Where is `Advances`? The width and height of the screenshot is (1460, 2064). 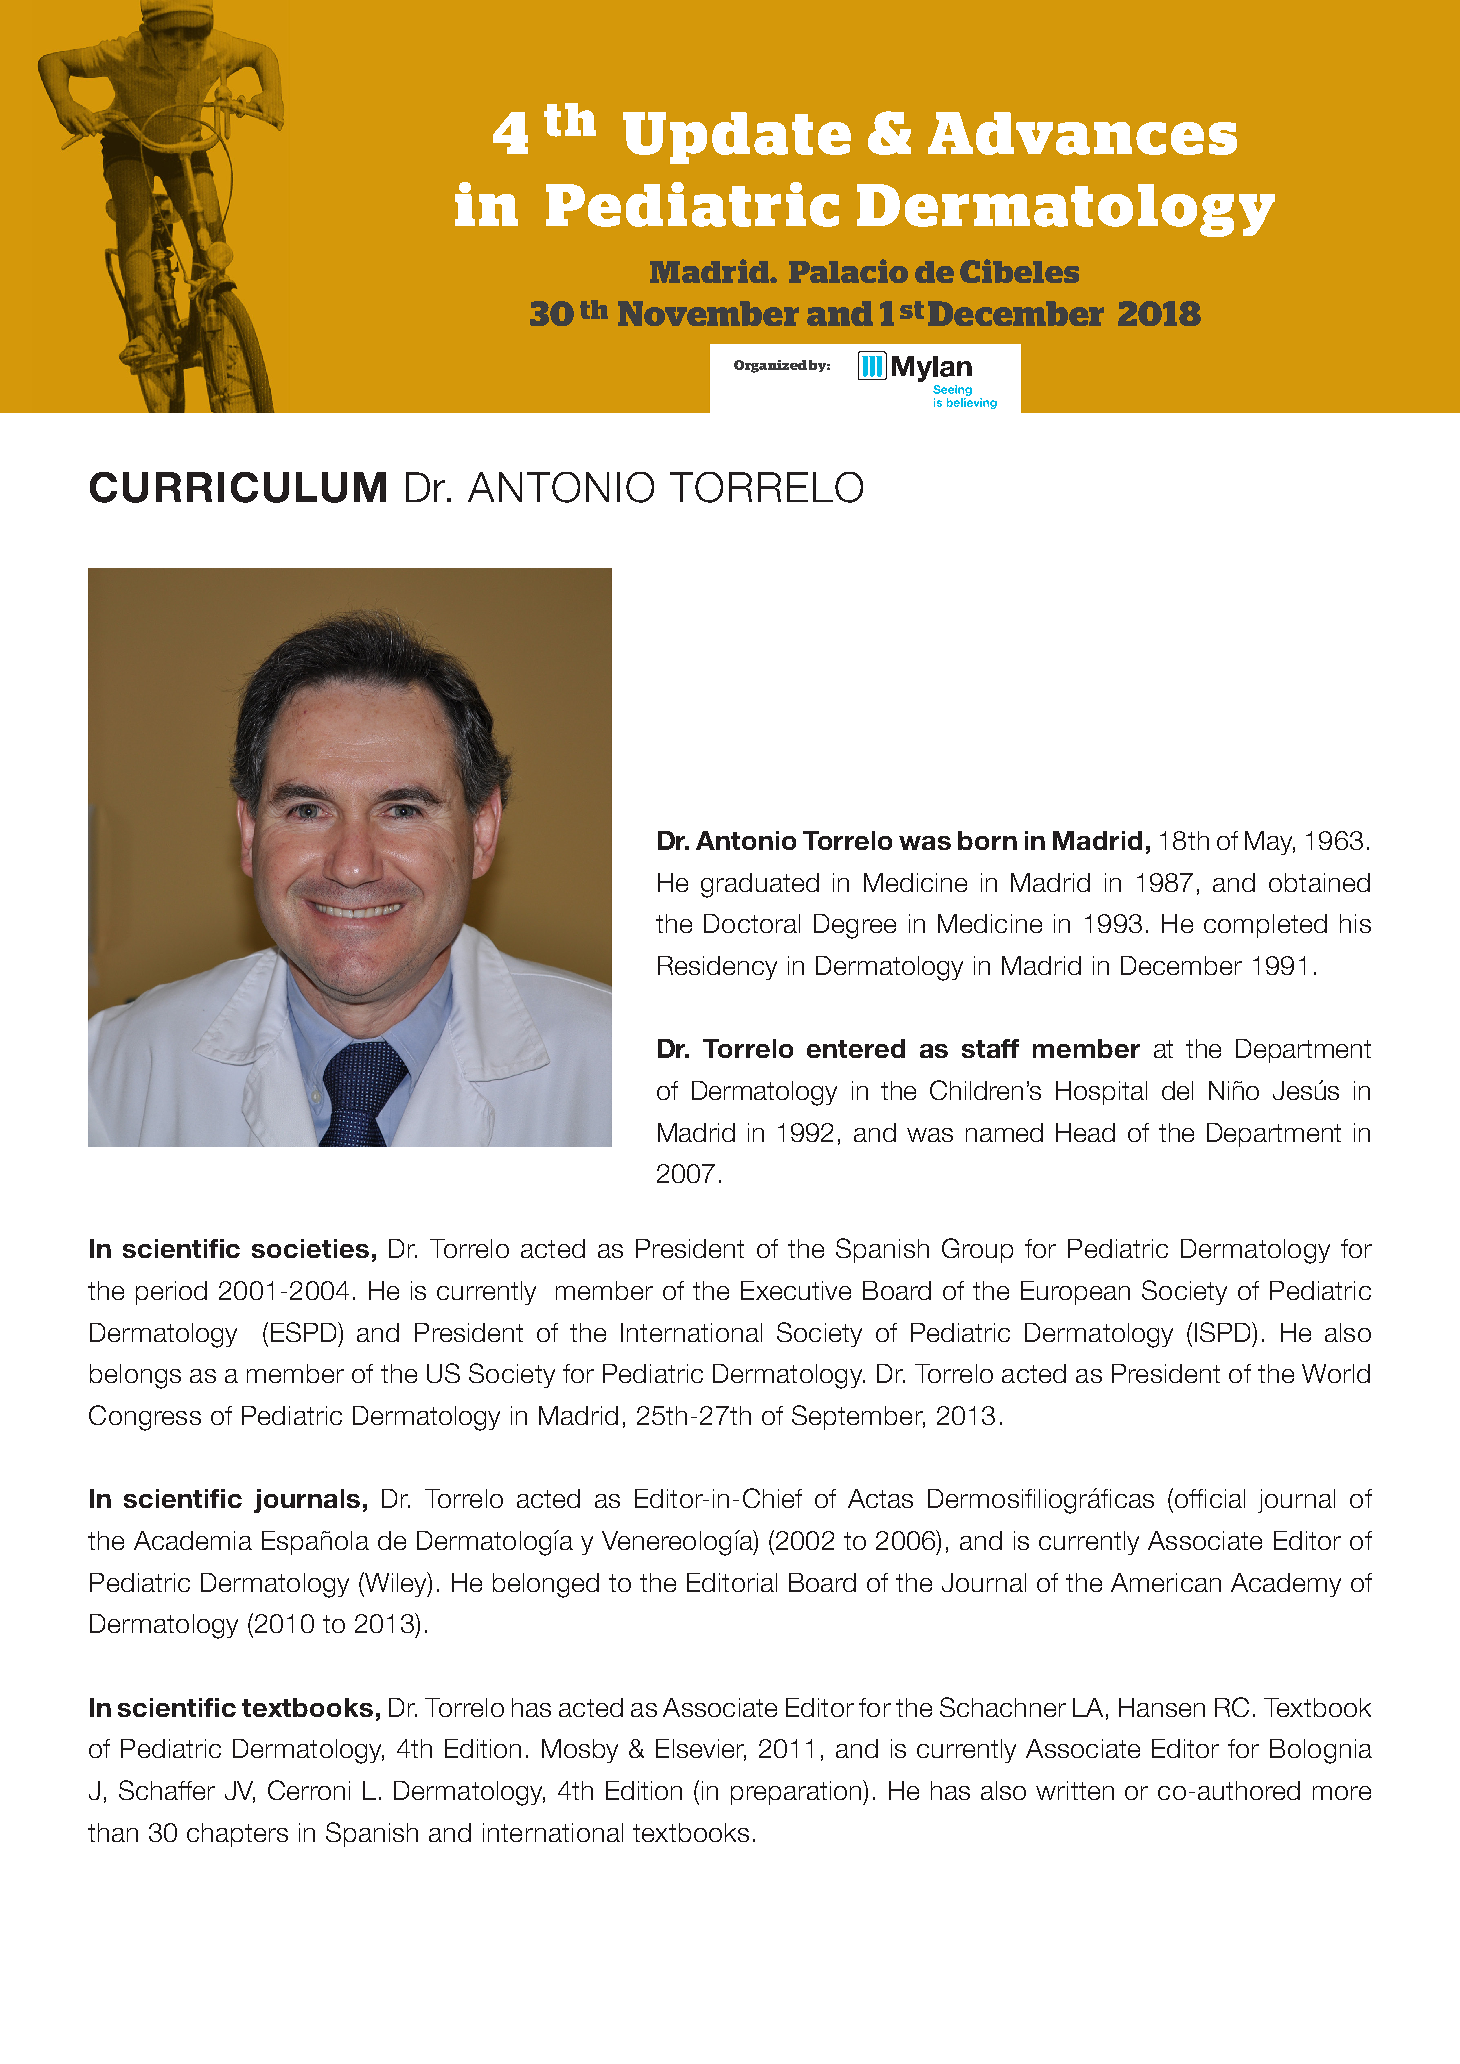 Advances is located at coordinates (1082, 133).
